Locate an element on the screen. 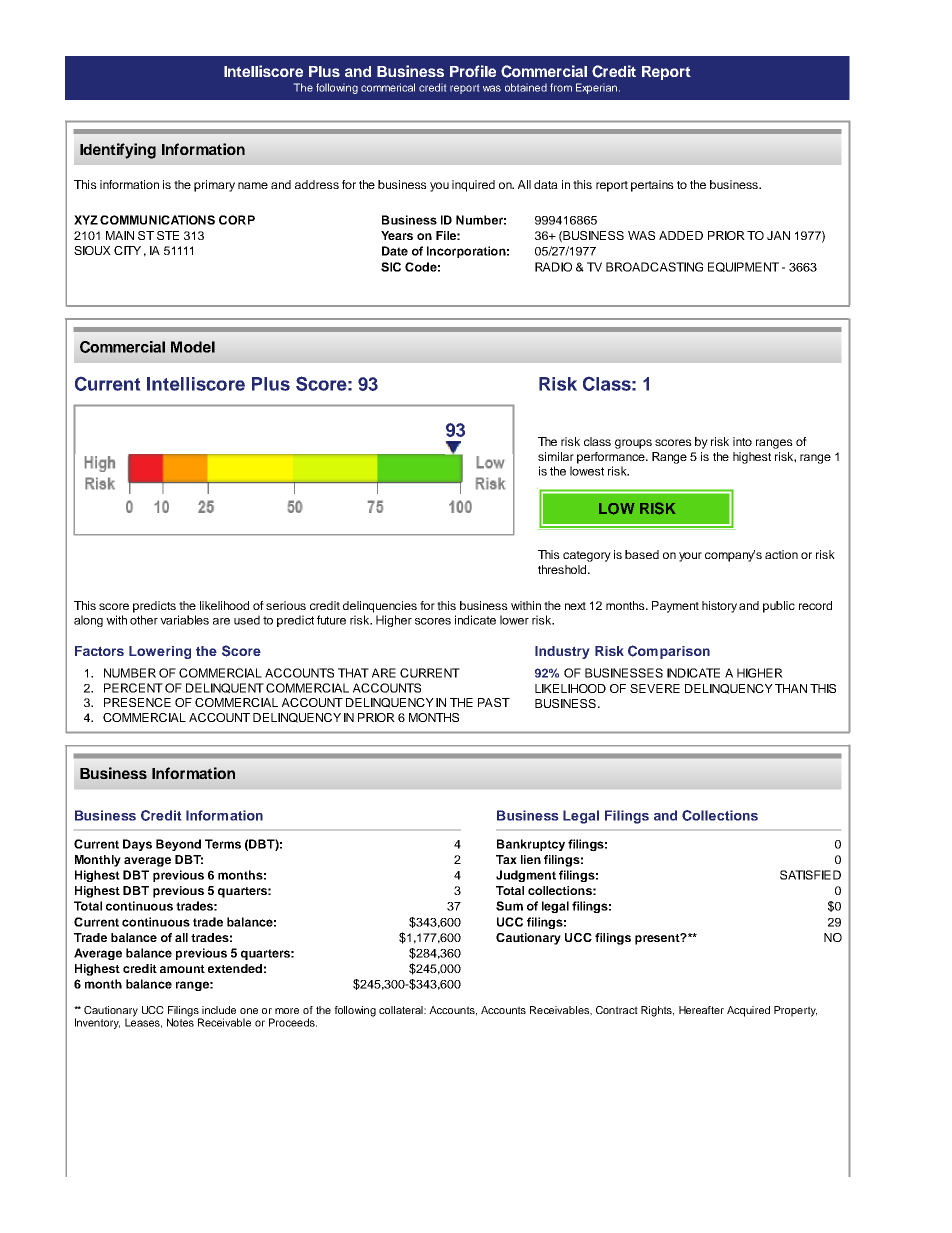  Identifying is located at coordinates (118, 151).
